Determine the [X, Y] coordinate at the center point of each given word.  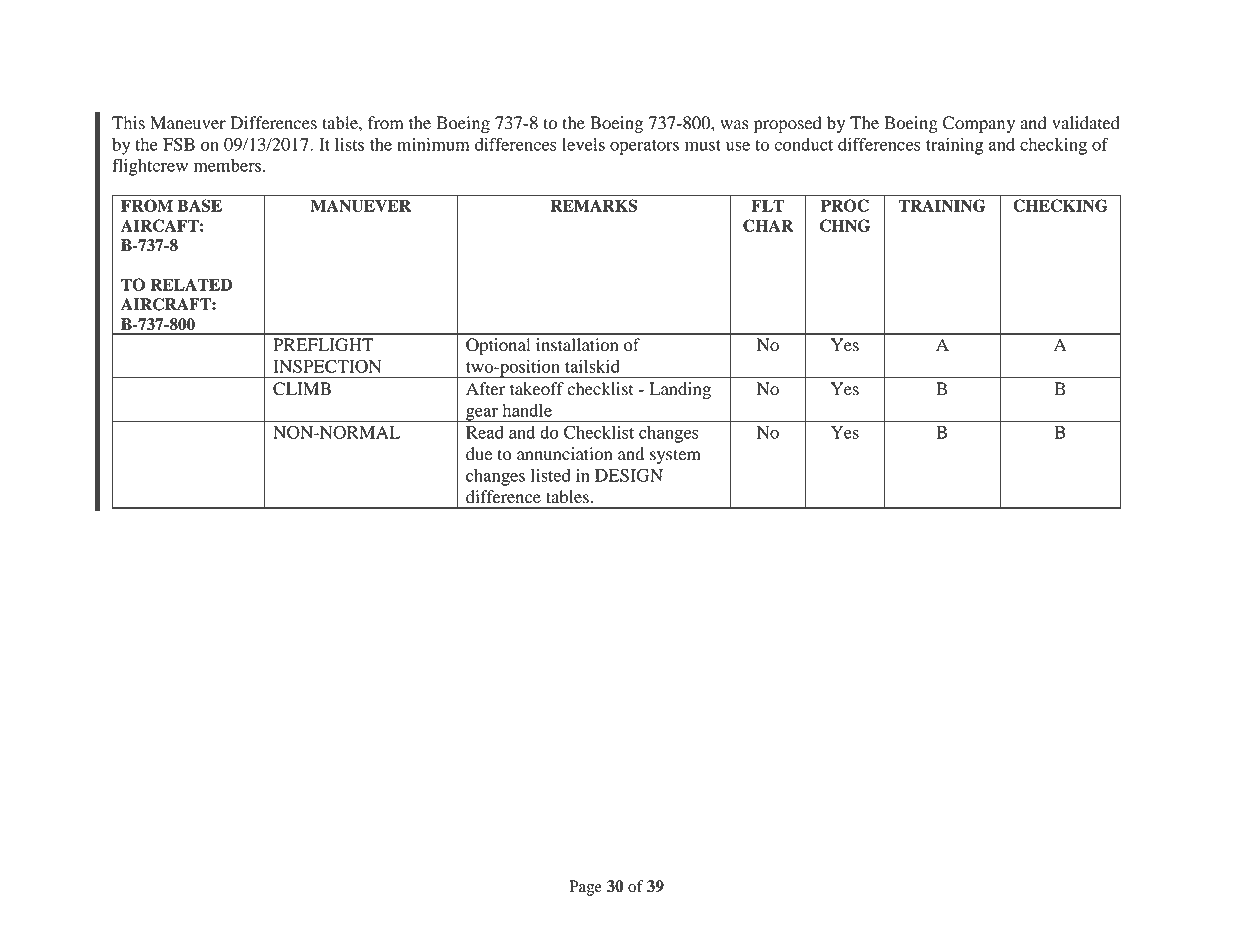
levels [583, 144]
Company [979, 124]
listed [551, 475]
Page [585, 888]
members [229, 165]
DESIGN [629, 475]
